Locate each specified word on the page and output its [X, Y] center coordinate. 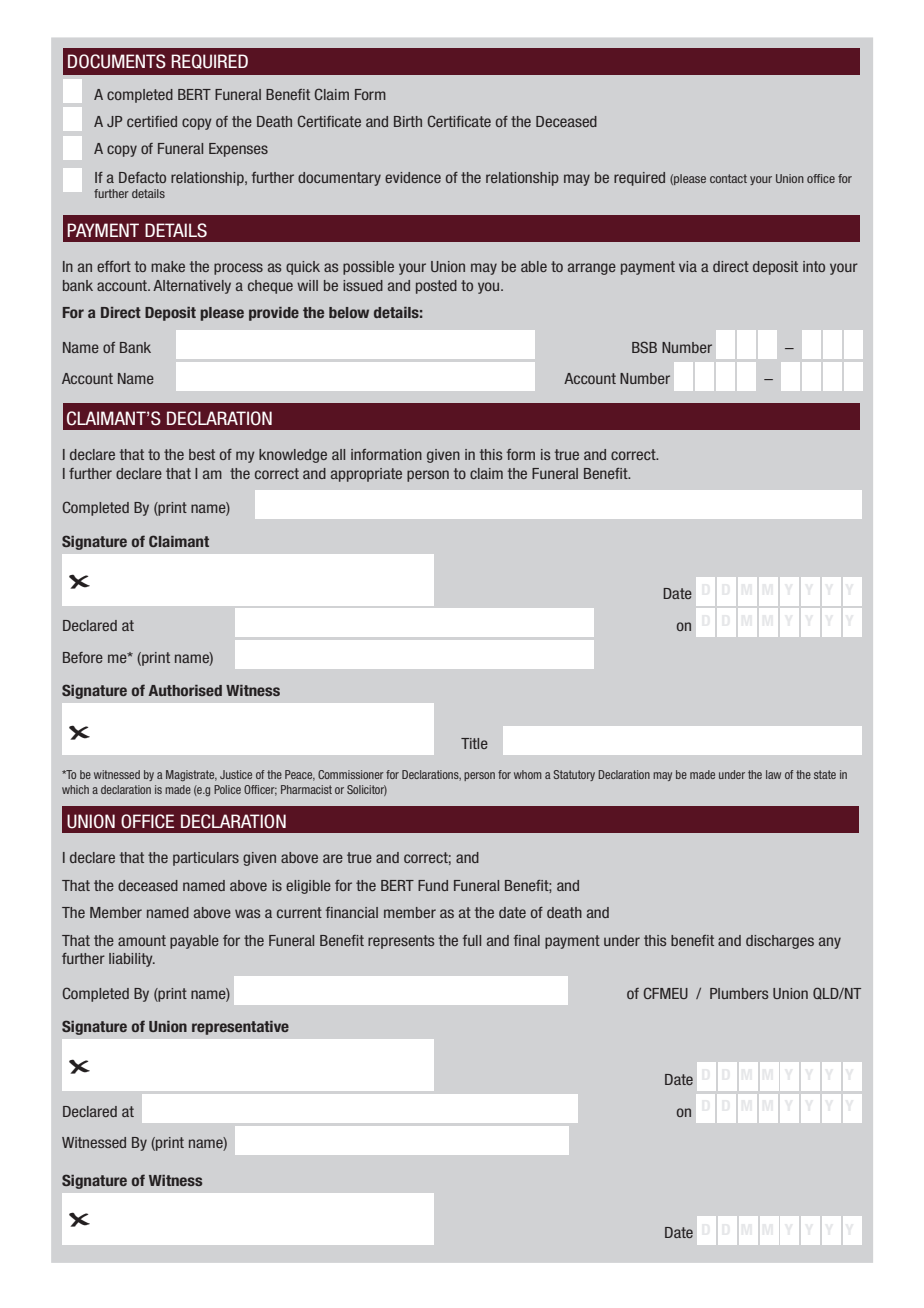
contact [728, 178]
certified [152, 121]
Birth [408, 121]
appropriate [366, 475]
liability [132, 960]
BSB [644, 347]
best [202, 454]
